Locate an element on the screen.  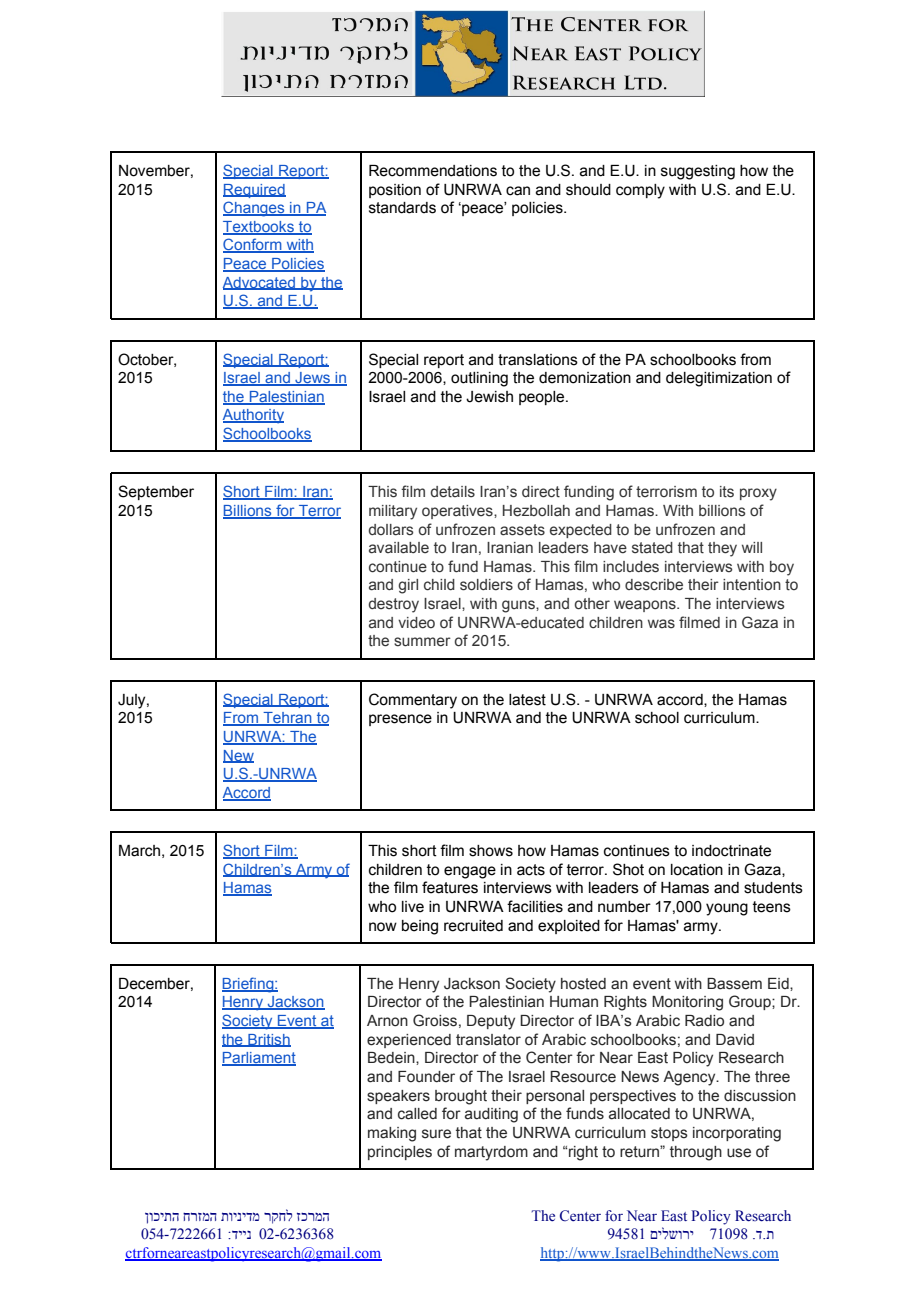
delegitimization is located at coordinates (719, 379).
